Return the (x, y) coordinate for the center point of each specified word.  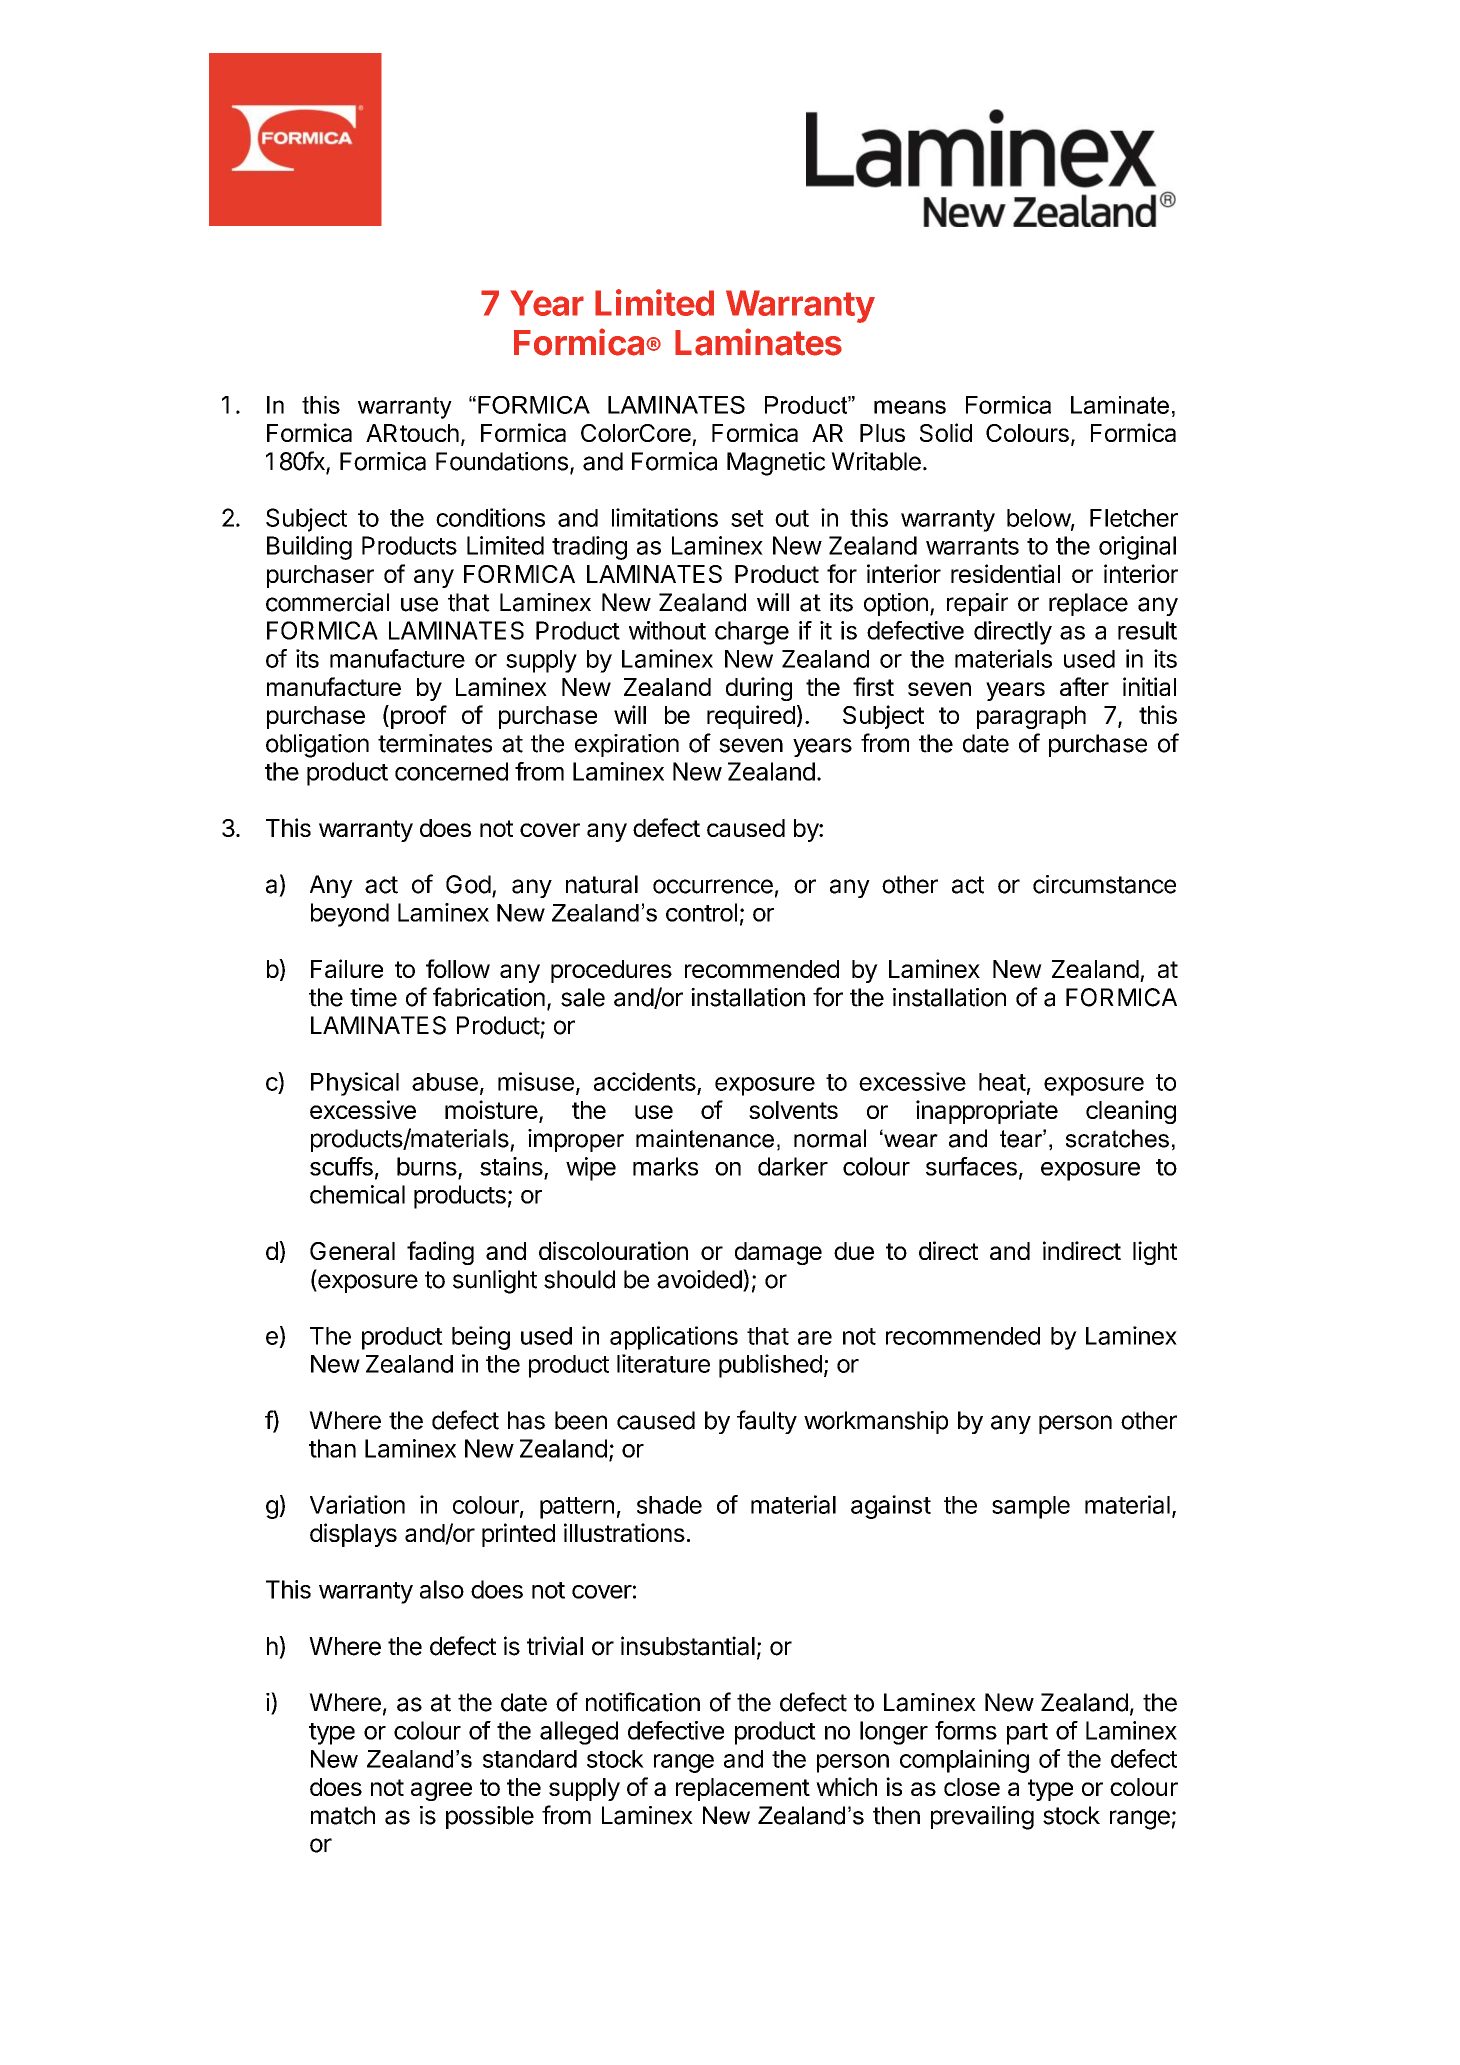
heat (1002, 1082)
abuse (445, 1082)
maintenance (705, 1138)
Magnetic (776, 464)
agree (441, 1791)
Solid (946, 432)
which (846, 1786)
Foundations (502, 461)
